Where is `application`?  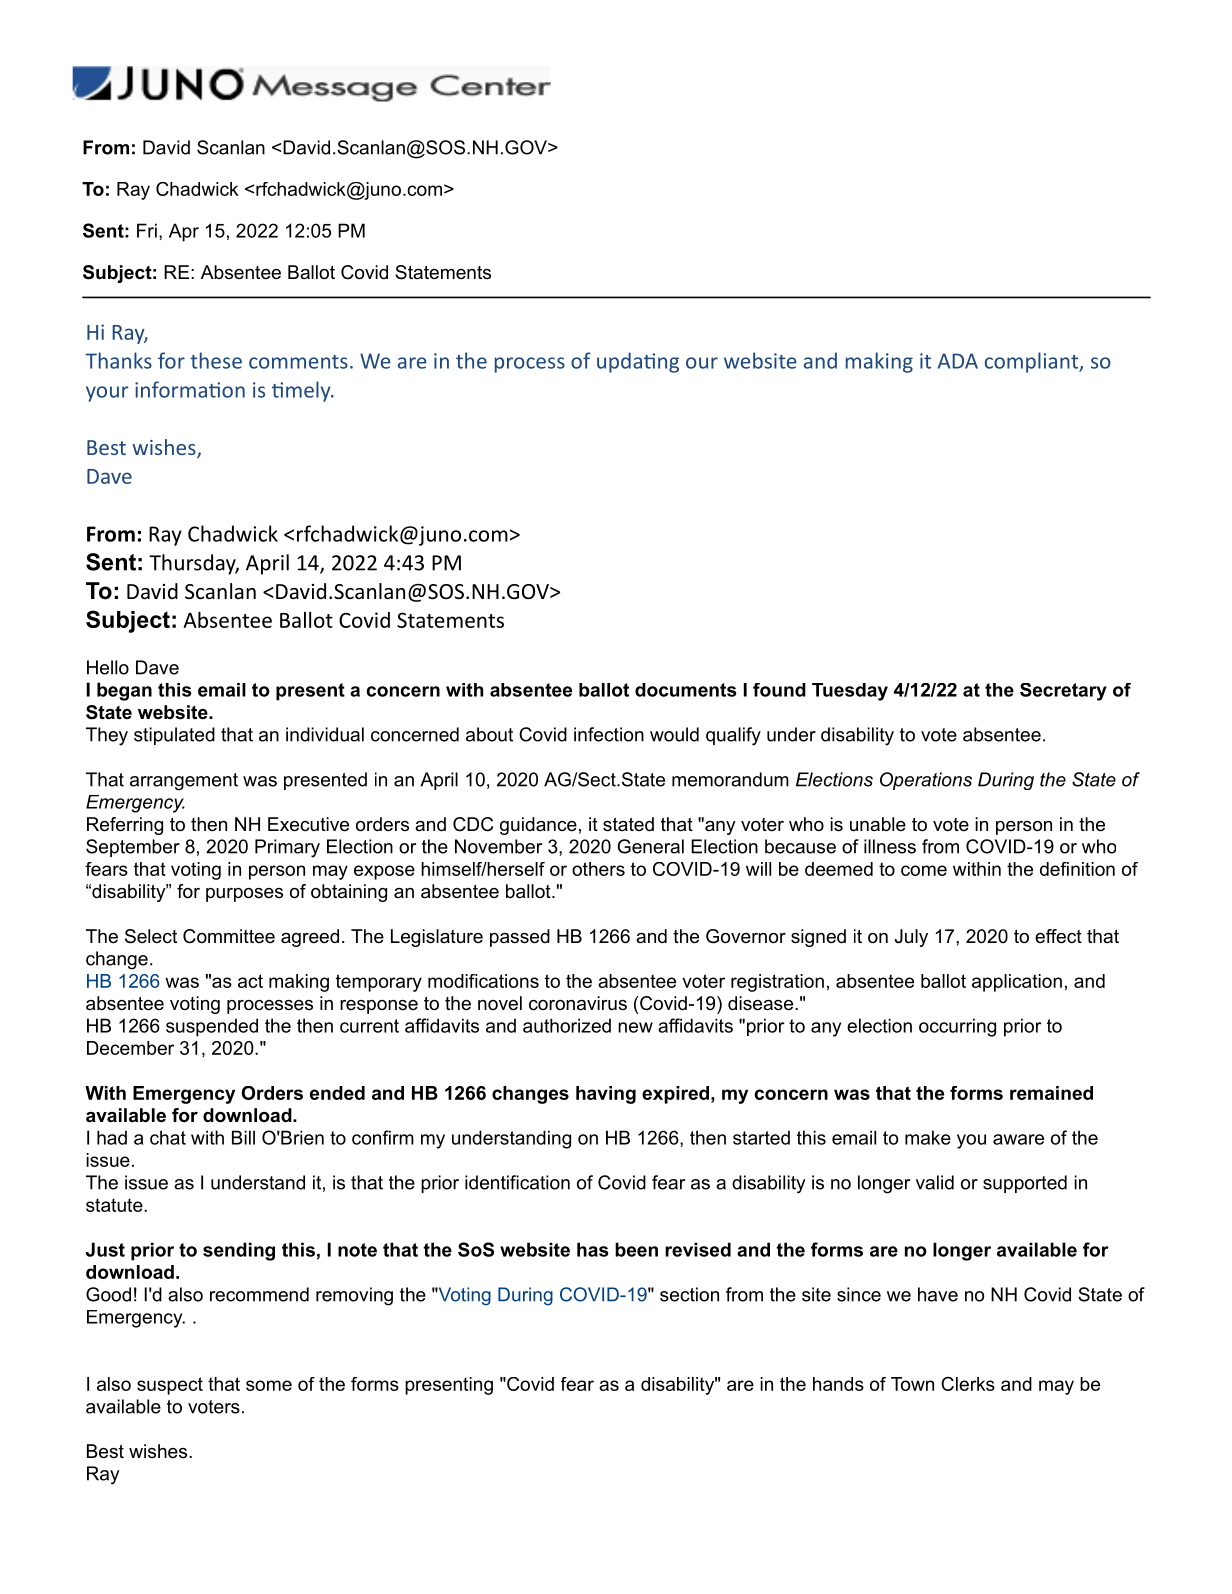
application is located at coordinates (1017, 983).
